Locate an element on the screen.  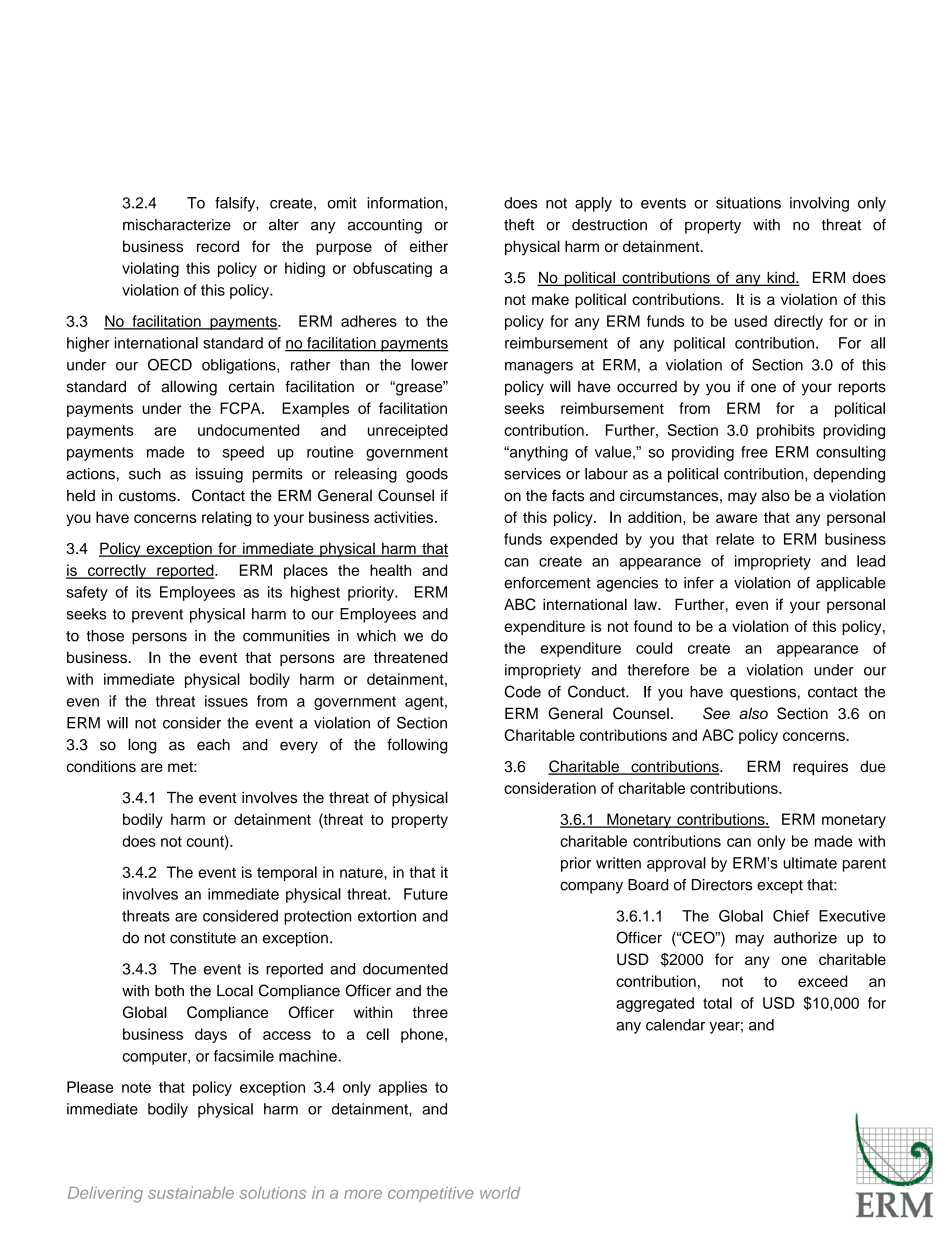
Code is located at coordinates (522, 691).
